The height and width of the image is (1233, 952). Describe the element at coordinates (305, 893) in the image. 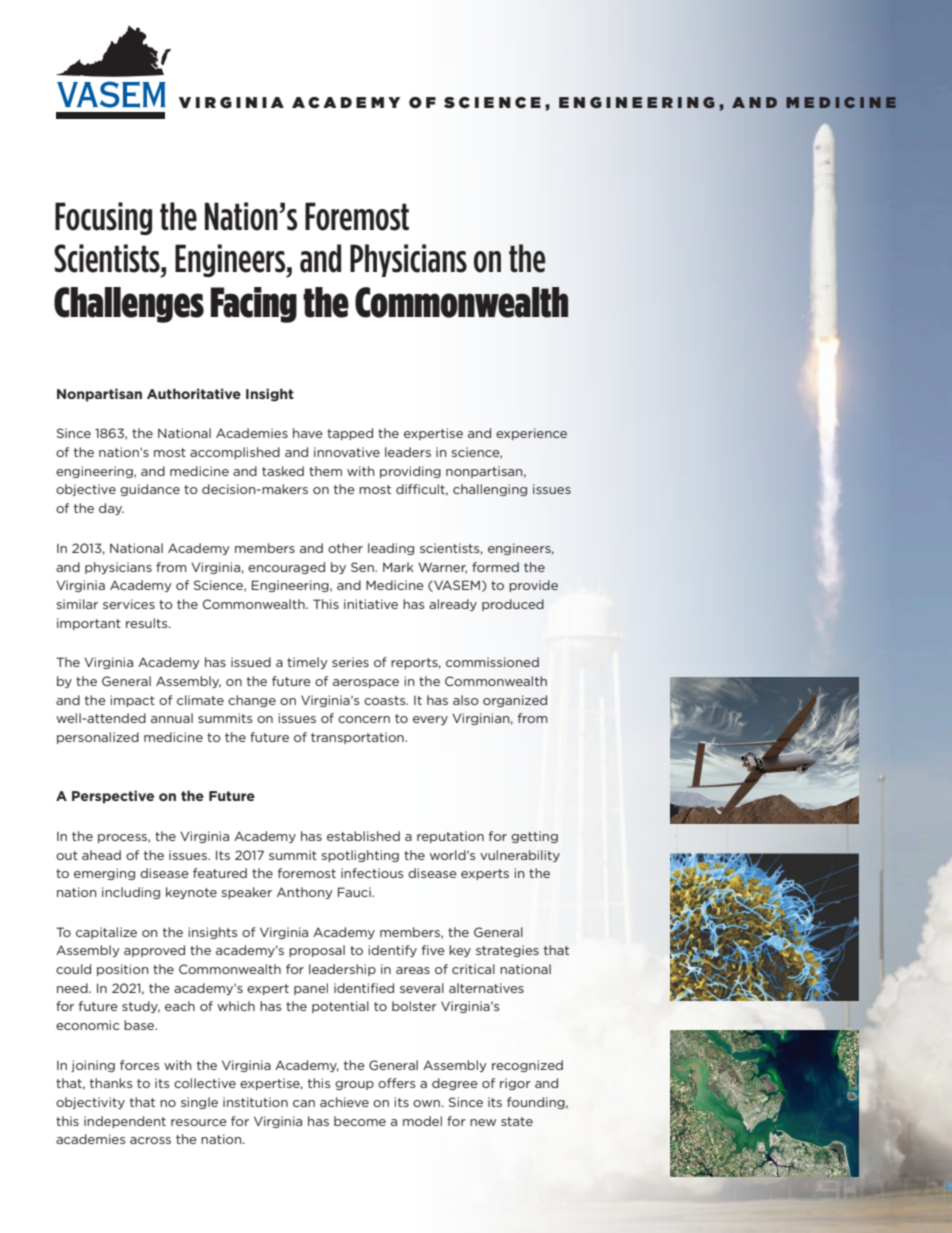

I see `Anthony` at that location.
